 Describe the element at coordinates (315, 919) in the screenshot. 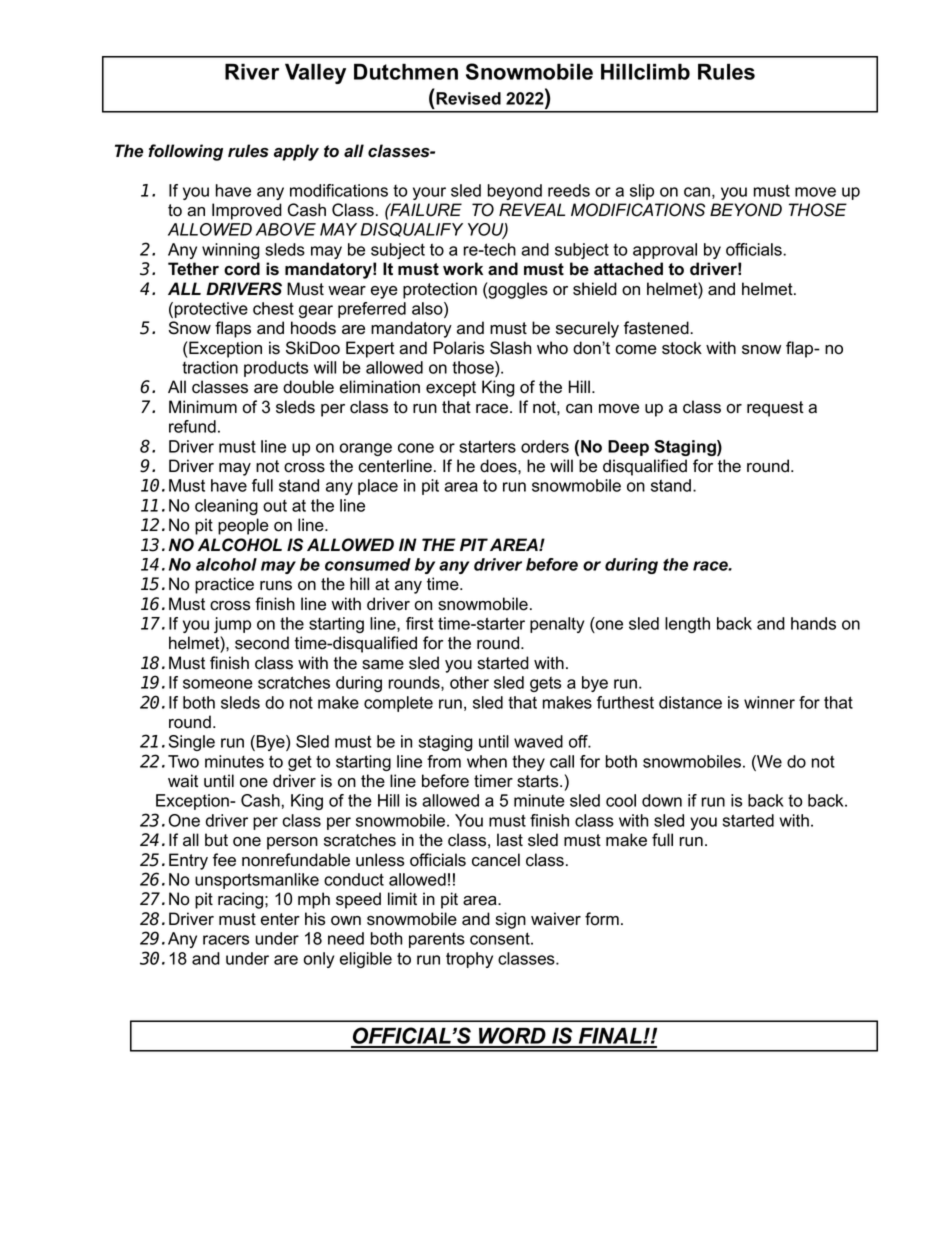

I see `his` at that location.
